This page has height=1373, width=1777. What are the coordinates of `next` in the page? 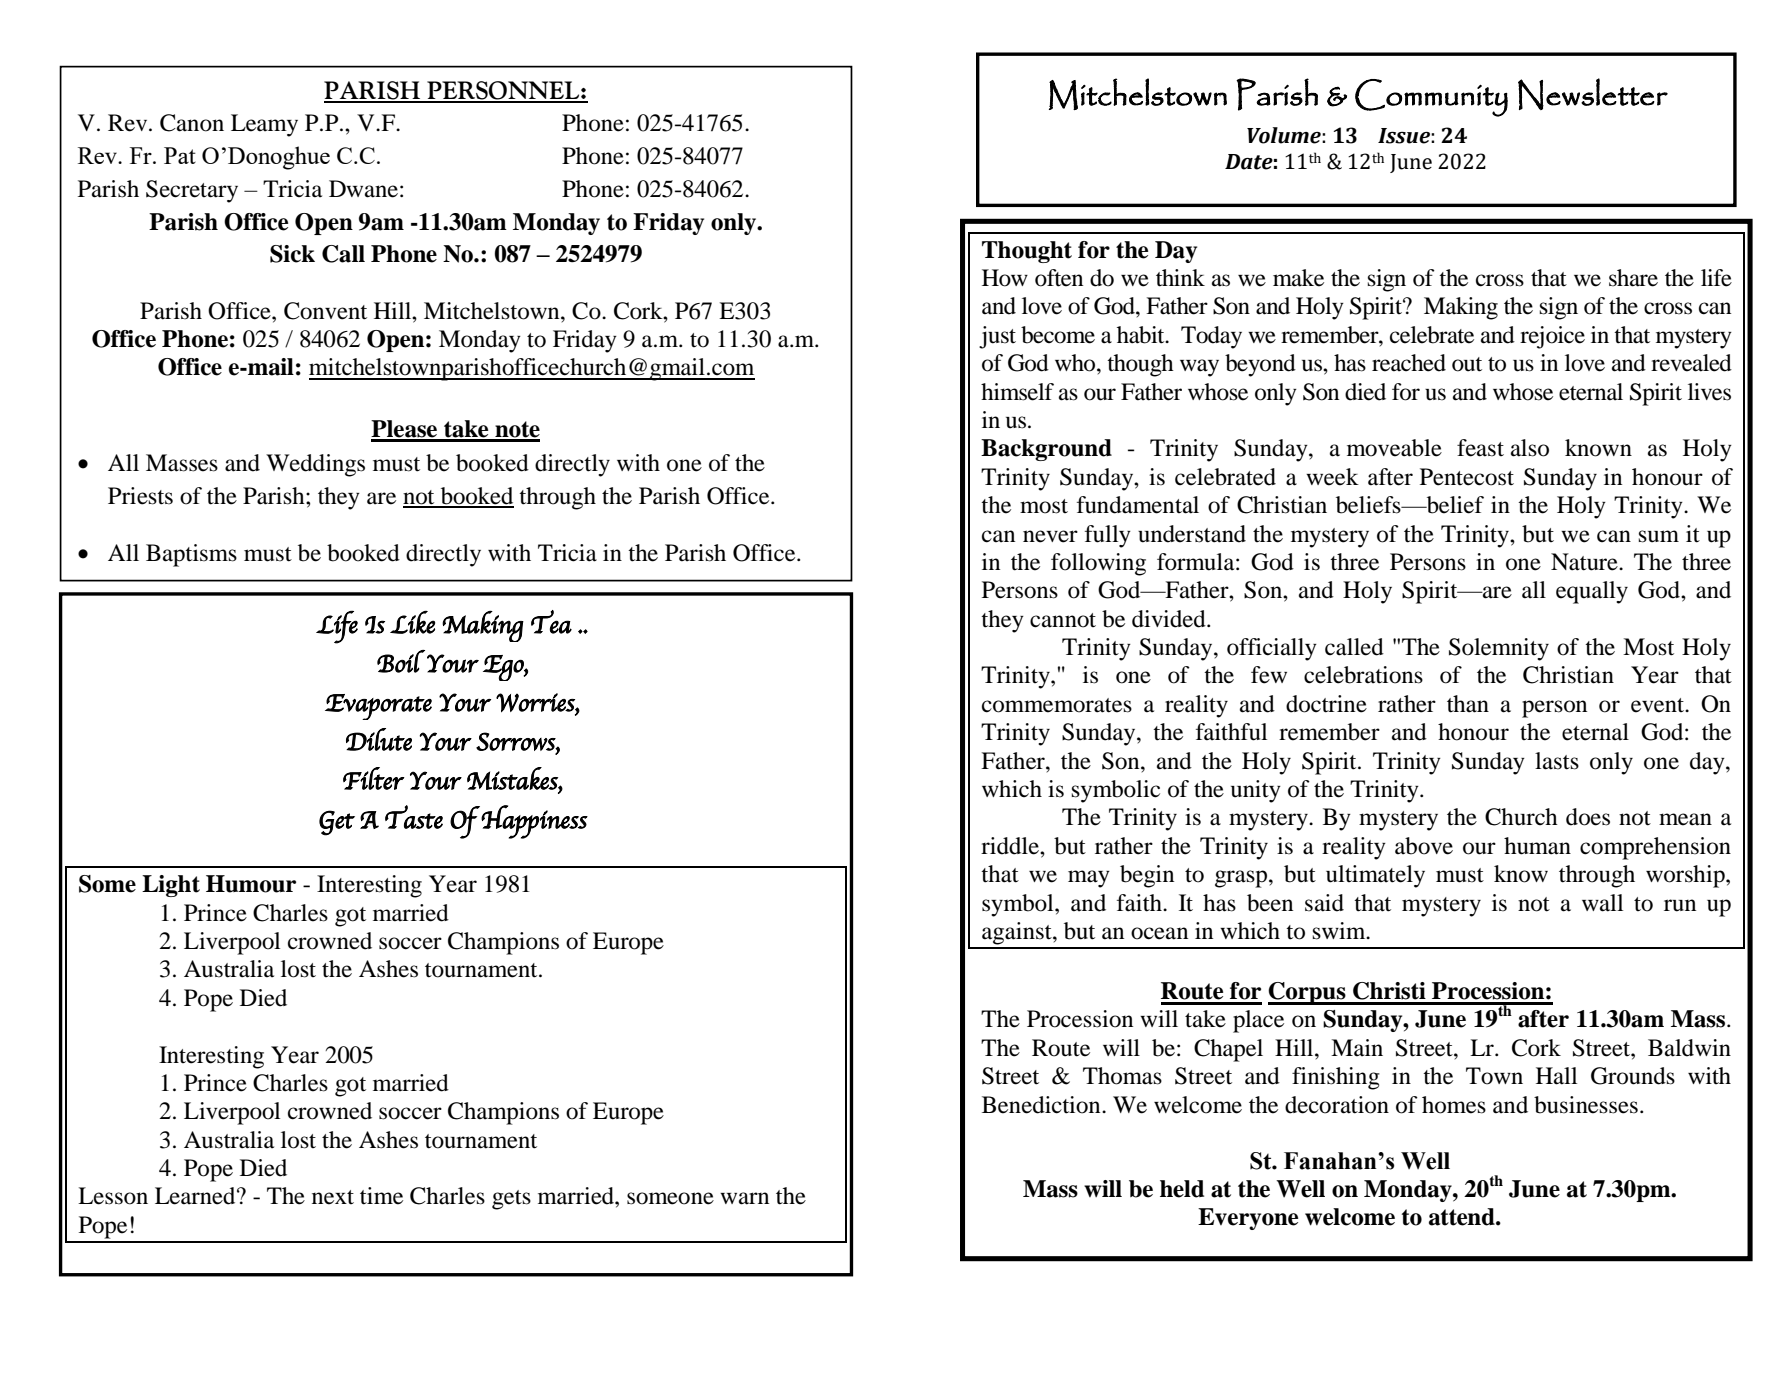 It's located at (333, 1197).
